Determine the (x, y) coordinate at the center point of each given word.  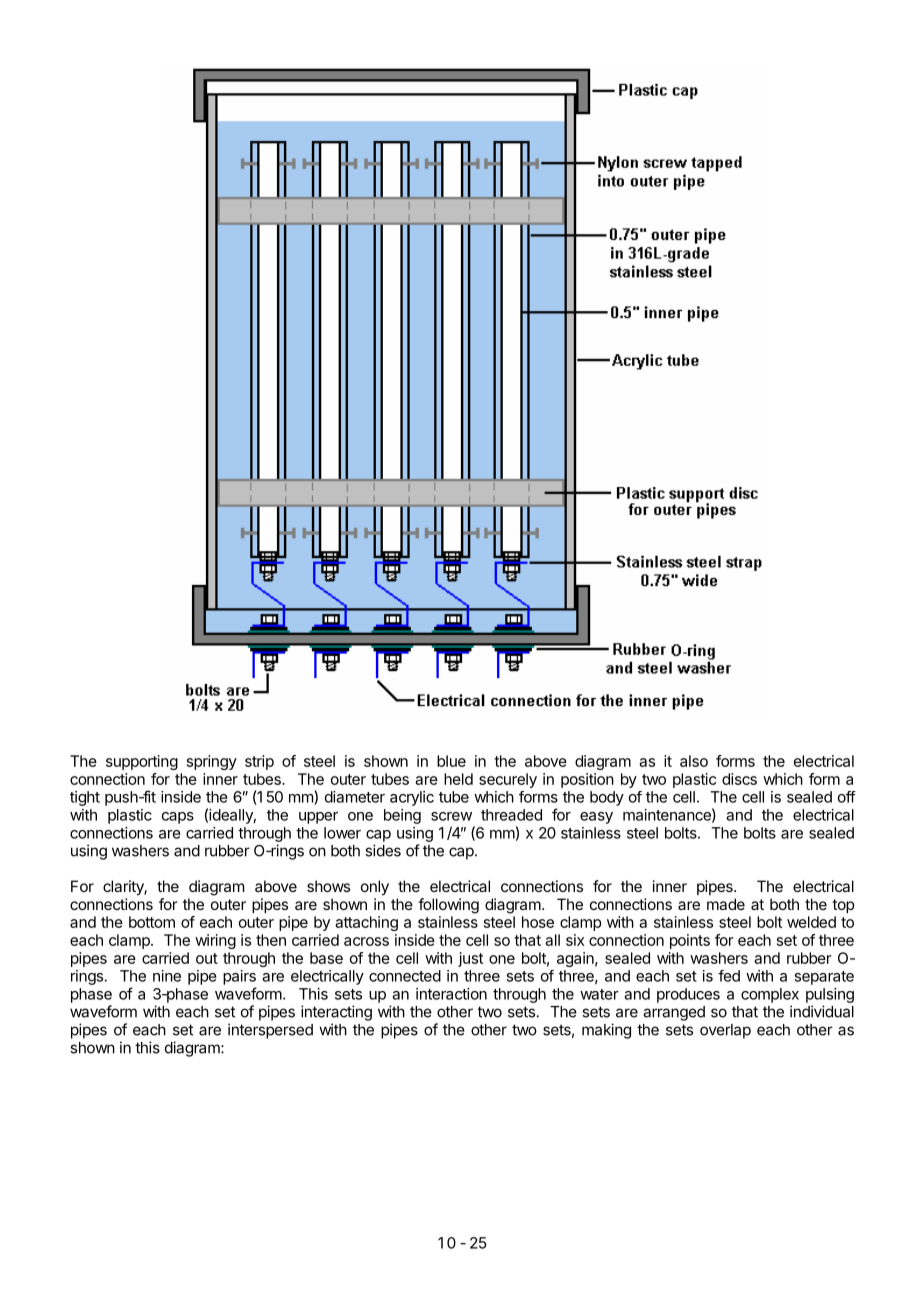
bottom (152, 922)
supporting (142, 762)
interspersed (270, 1031)
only (375, 888)
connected (405, 976)
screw (451, 816)
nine (167, 976)
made (726, 904)
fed (729, 976)
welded (811, 922)
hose (538, 922)
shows (328, 886)
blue (451, 761)
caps (178, 818)
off (847, 797)
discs (739, 779)
